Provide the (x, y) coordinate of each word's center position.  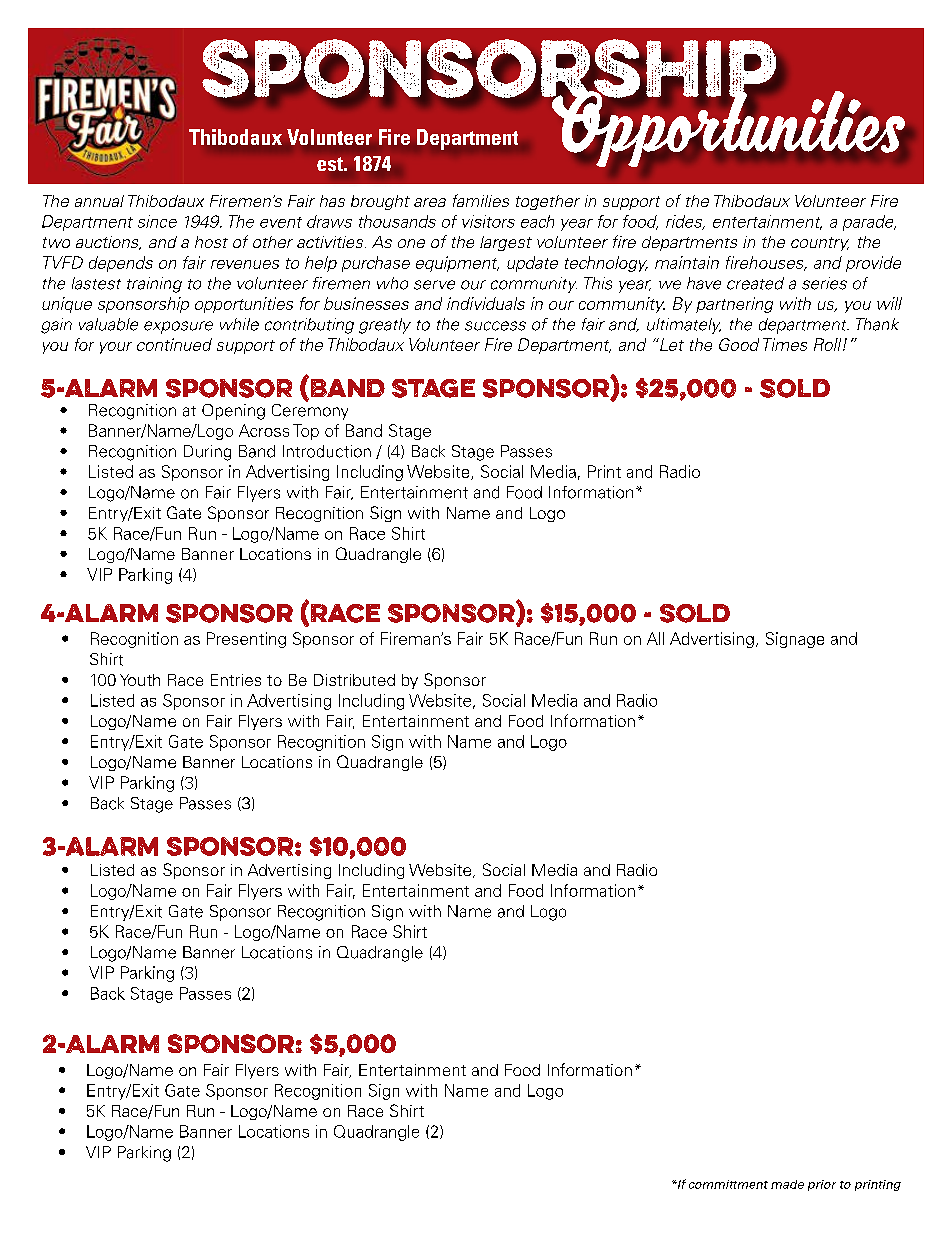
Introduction (327, 451)
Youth (140, 680)
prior (822, 1185)
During (207, 453)
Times (785, 344)
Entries (236, 680)
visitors (488, 221)
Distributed (354, 680)
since (157, 221)
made (787, 1184)
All (655, 638)
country (820, 244)
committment (728, 1184)
